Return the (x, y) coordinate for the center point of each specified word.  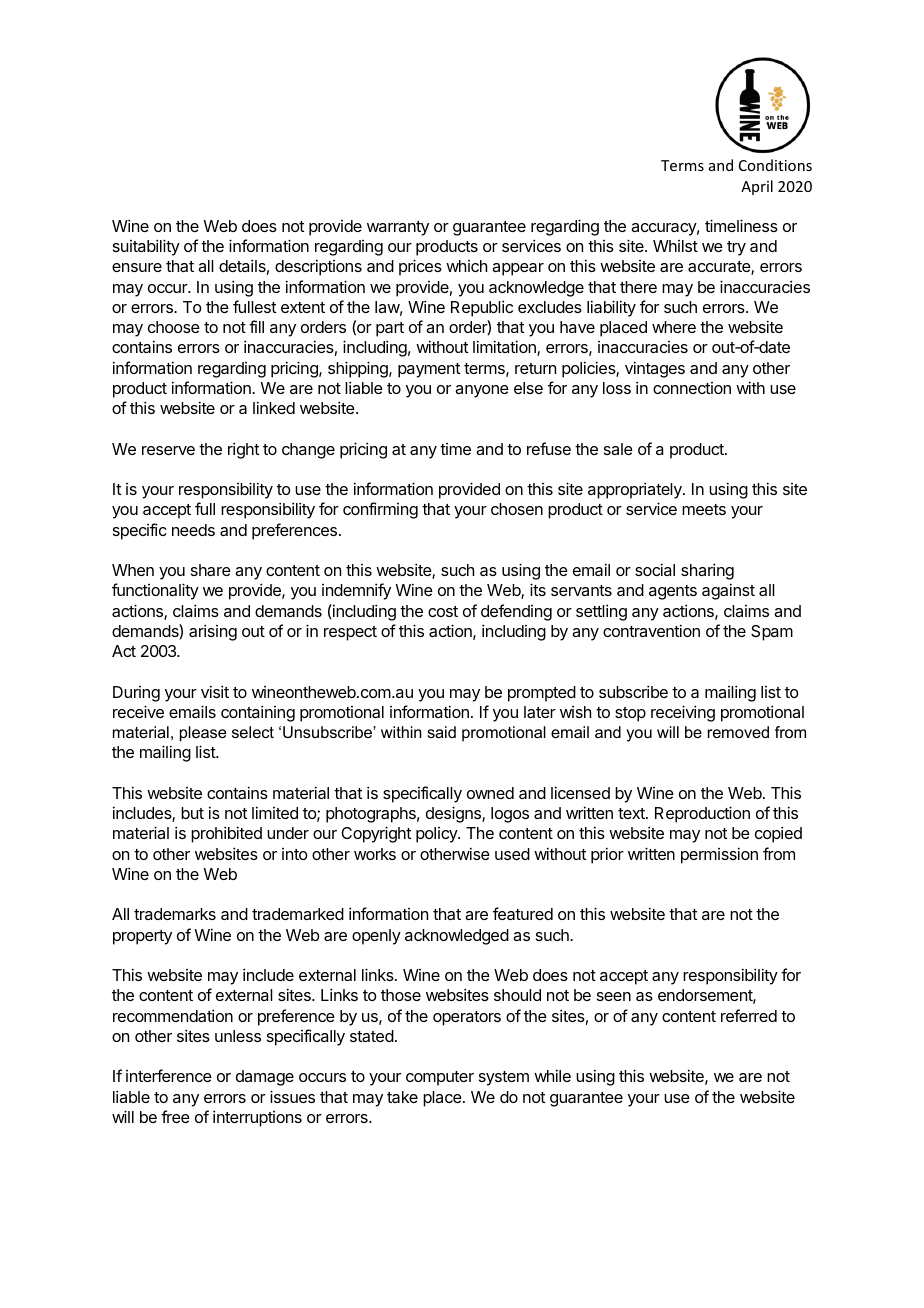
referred (749, 1015)
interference (169, 1075)
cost (443, 611)
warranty (398, 228)
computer (440, 1078)
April (757, 187)
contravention (651, 630)
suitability (146, 247)
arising (213, 632)
